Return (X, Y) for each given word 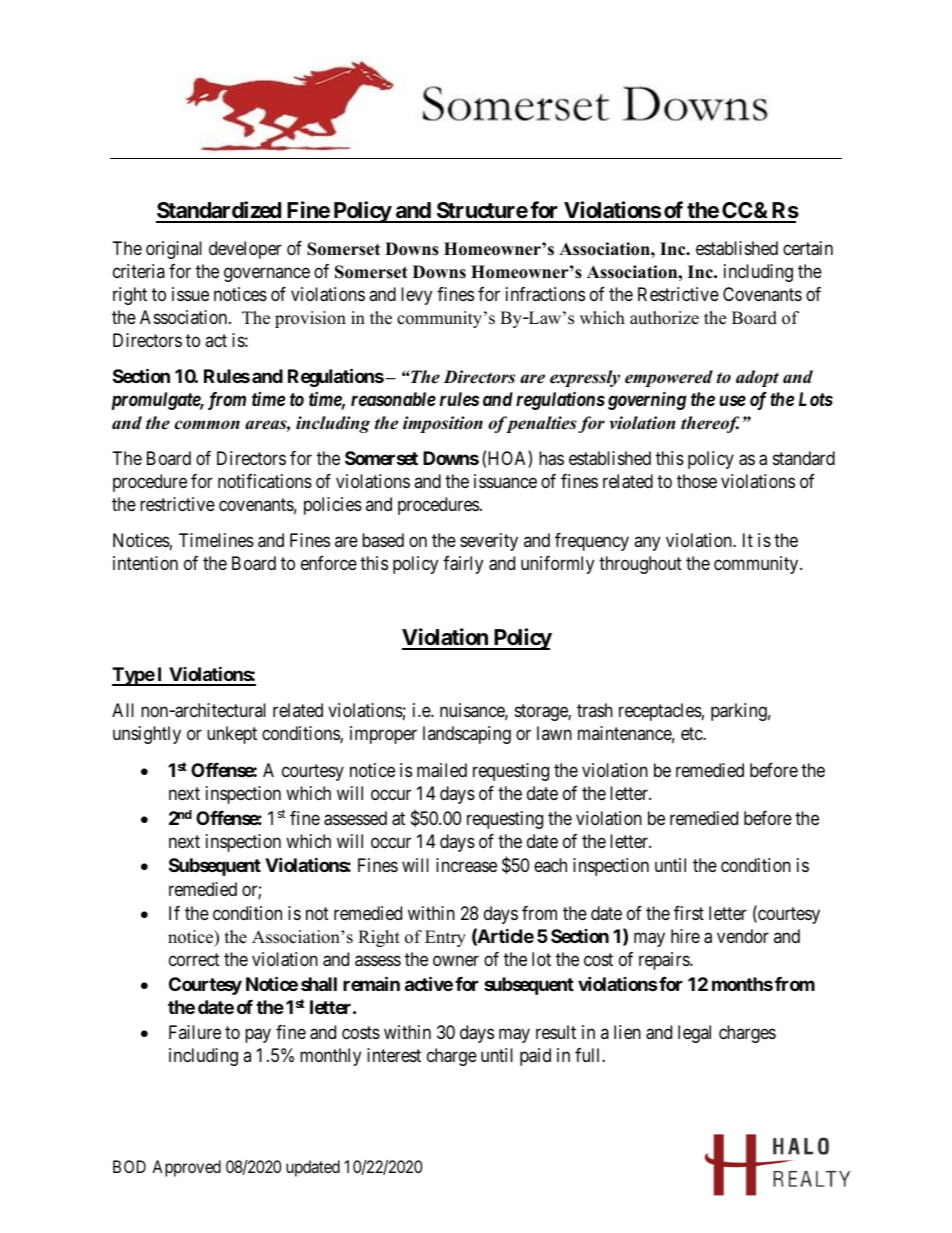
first (689, 913)
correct (194, 960)
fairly (463, 565)
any (647, 544)
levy (416, 296)
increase (466, 865)
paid (535, 1057)
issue (190, 294)
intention (145, 563)
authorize (664, 318)
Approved (186, 1168)
